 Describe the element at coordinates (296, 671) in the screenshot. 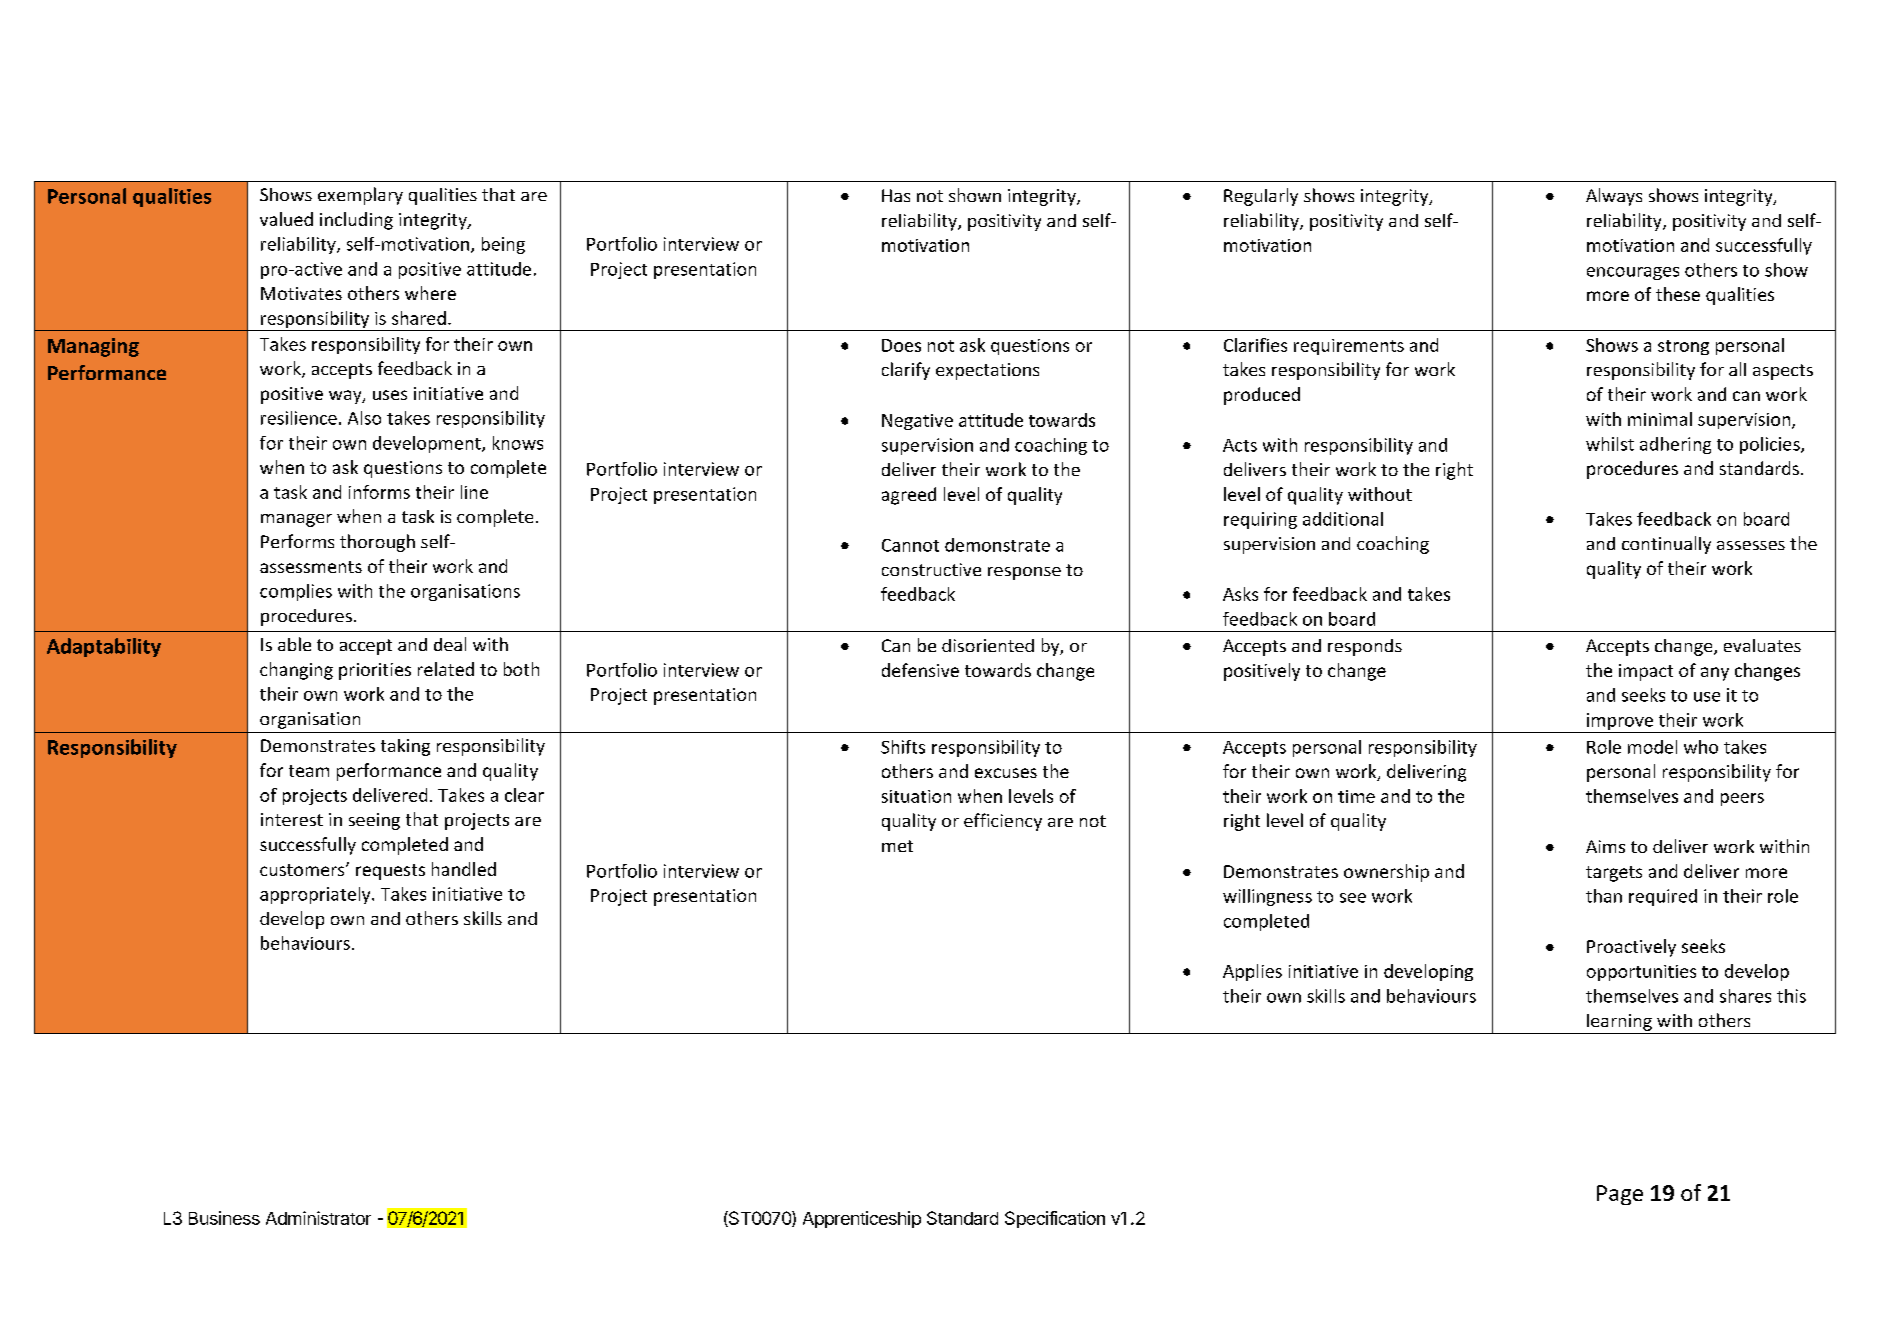

I see `changing` at that location.
